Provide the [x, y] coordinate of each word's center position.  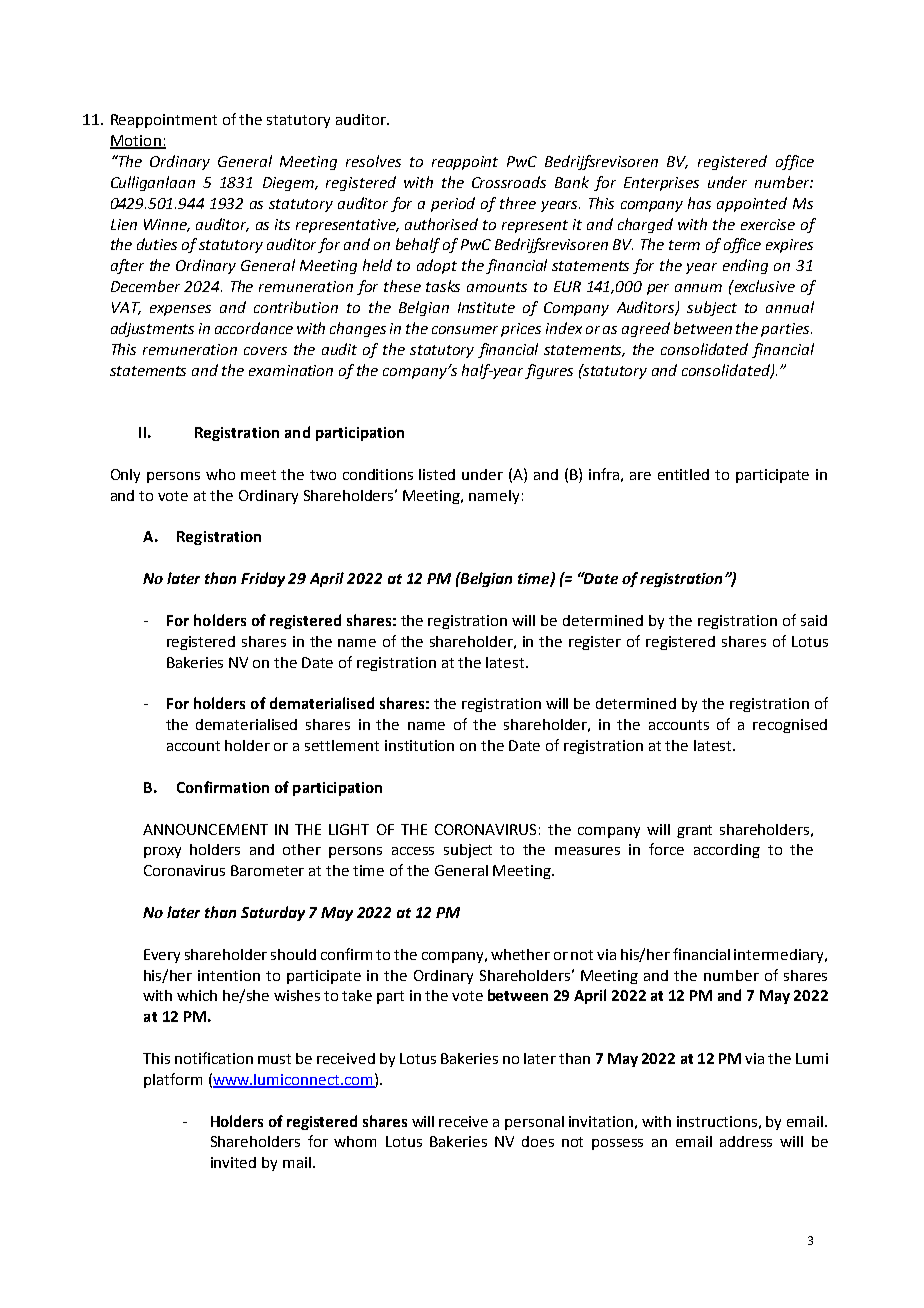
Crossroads [509, 182]
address [746, 1141]
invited [233, 1162]
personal [534, 1123]
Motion [136, 142]
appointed [752, 204]
